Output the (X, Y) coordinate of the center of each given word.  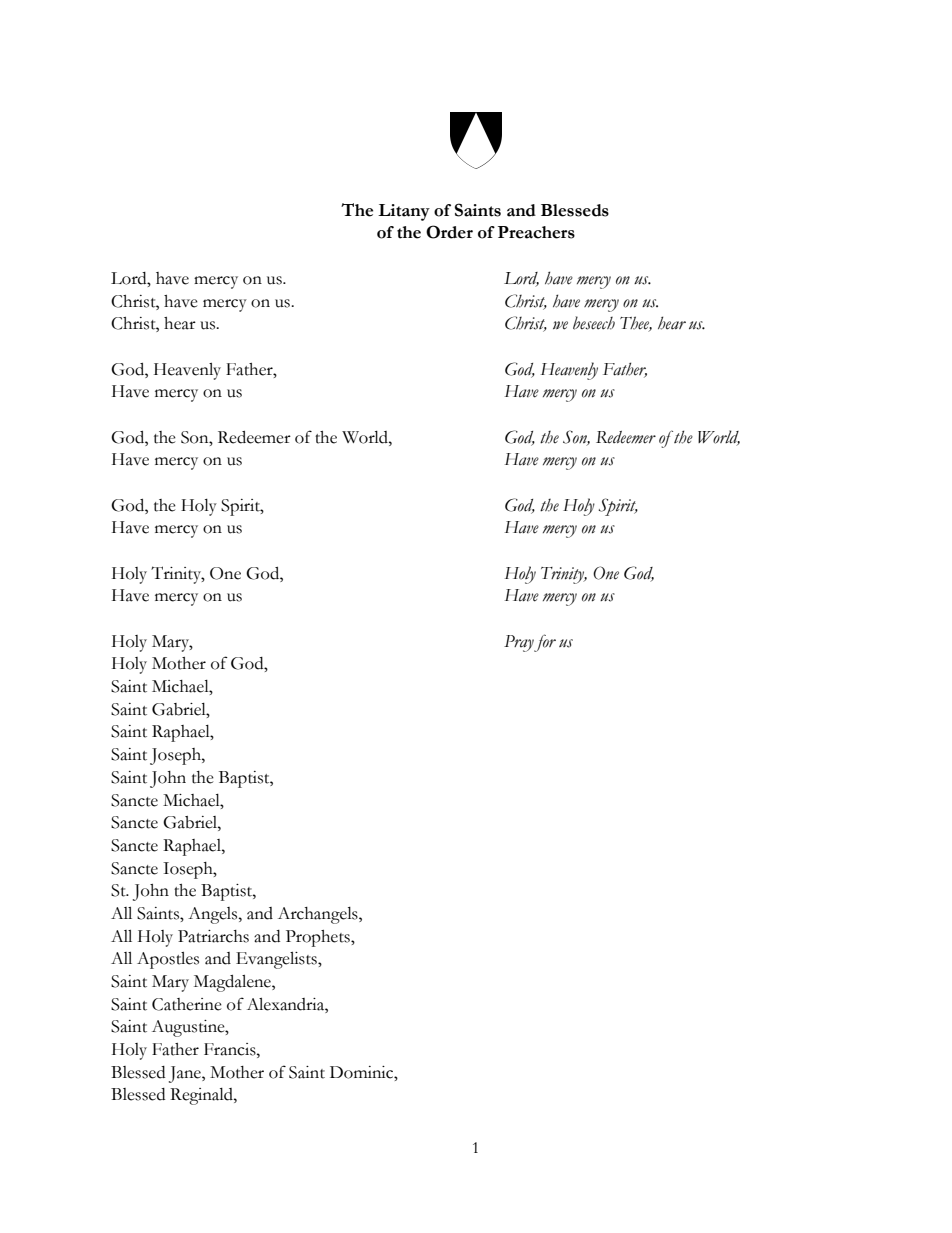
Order (449, 232)
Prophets (319, 938)
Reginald (202, 1096)
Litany (404, 212)
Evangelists (277, 960)
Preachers (536, 232)
